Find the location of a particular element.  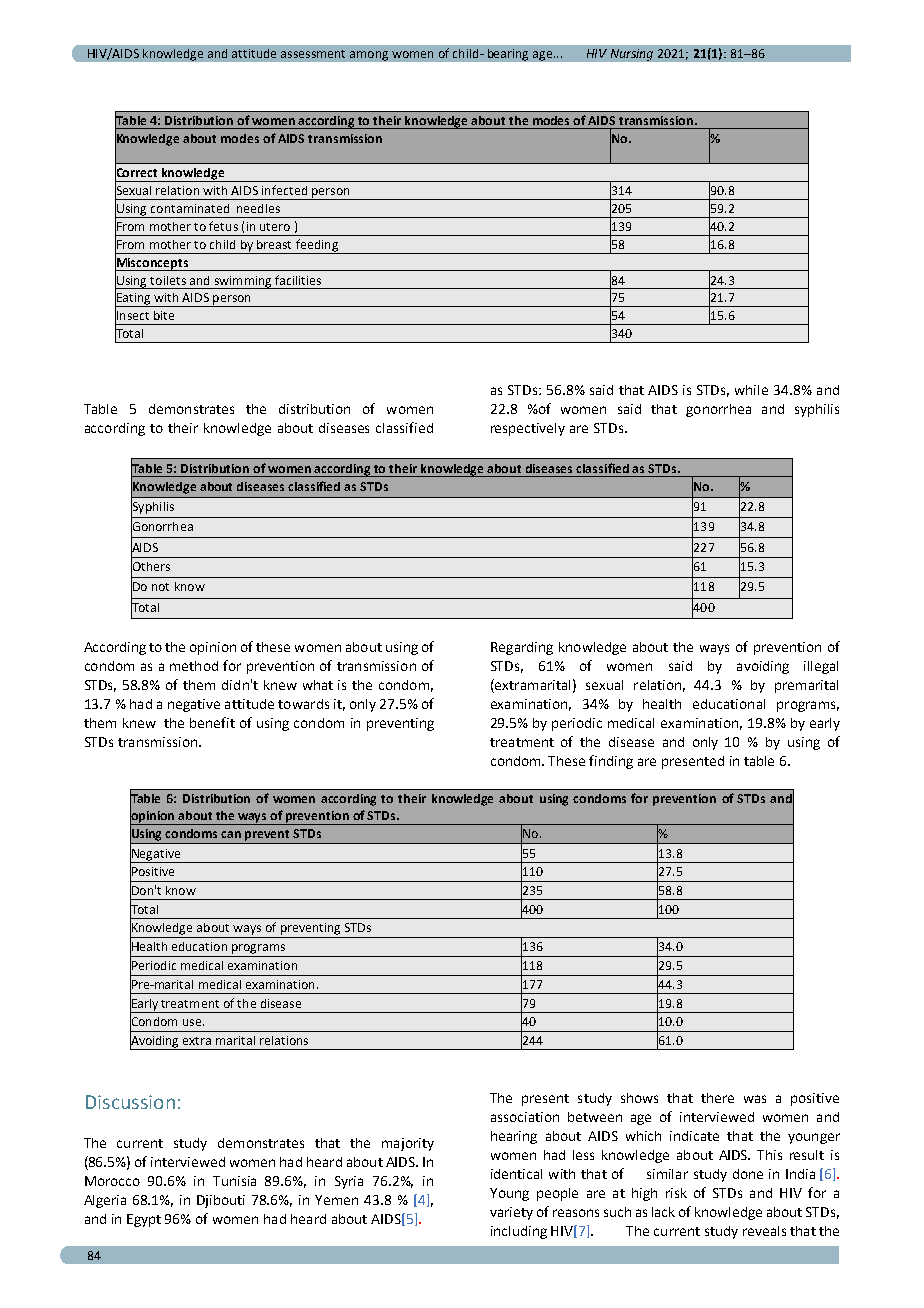

illegal is located at coordinates (821, 667).
